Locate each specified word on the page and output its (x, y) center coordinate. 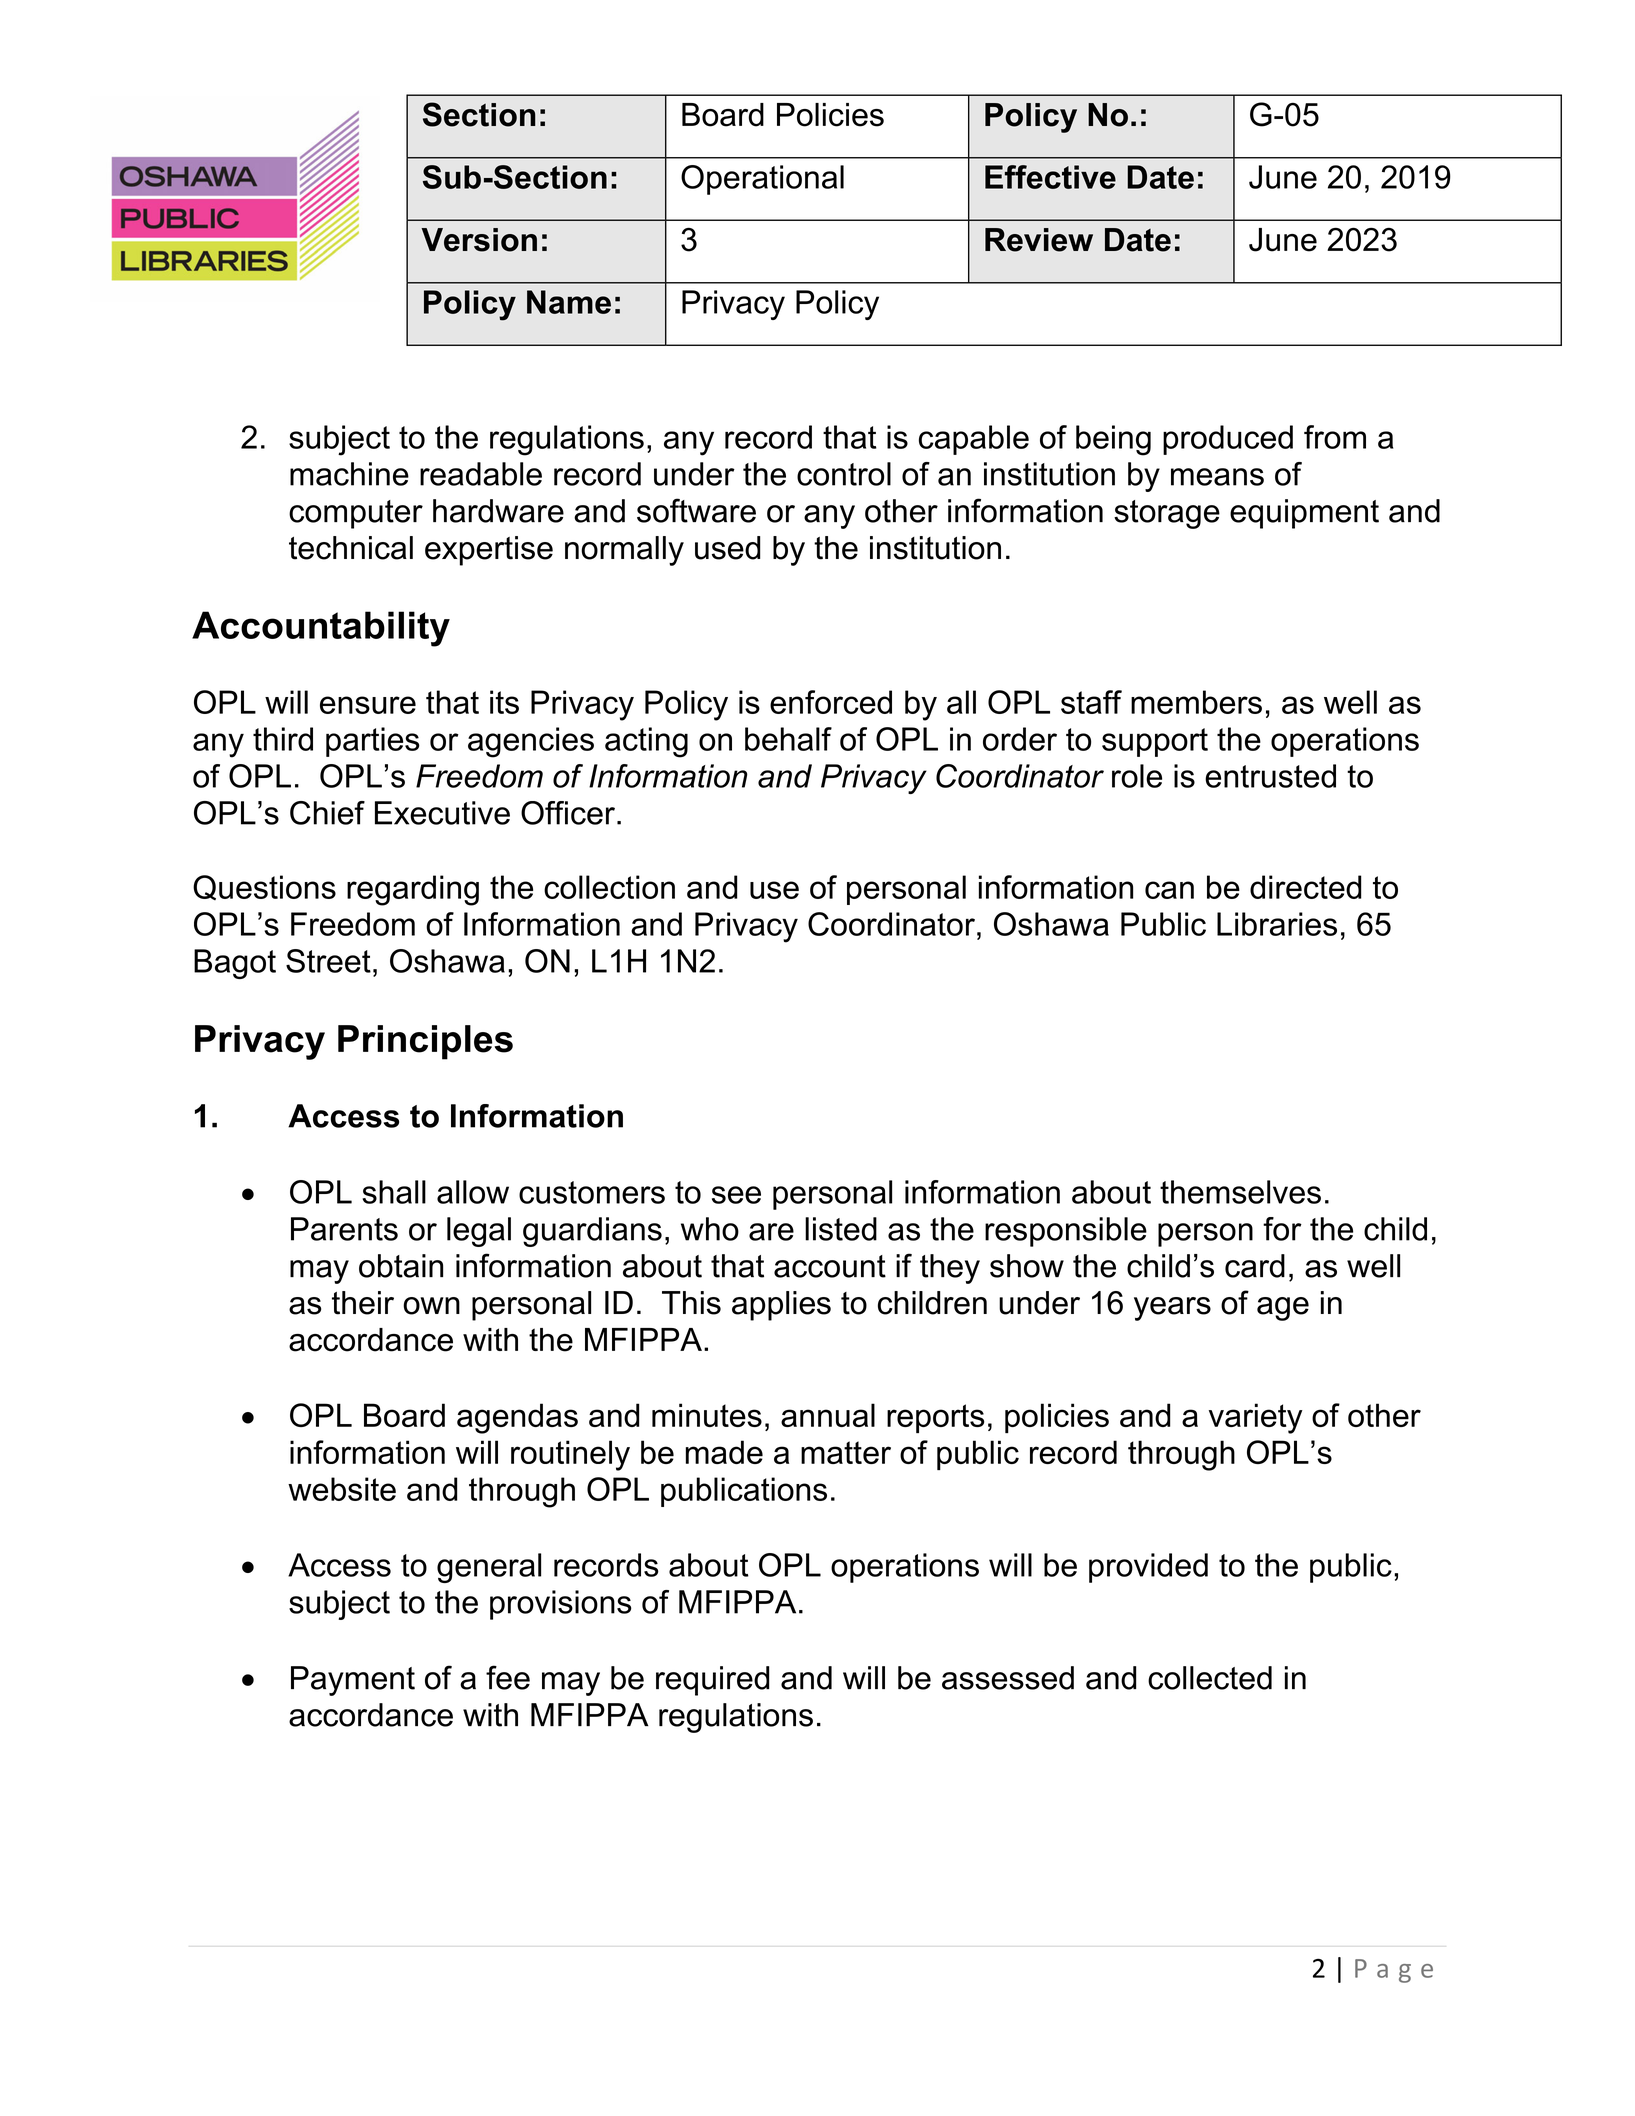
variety (1256, 1418)
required (712, 1681)
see (736, 1195)
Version (479, 240)
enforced (831, 702)
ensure (368, 705)
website (342, 1489)
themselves (1240, 1192)
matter (846, 1452)
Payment (353, 1681)
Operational (762, 180)
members (1196, 702)
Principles (425, 1042)
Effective (1050, 177)
